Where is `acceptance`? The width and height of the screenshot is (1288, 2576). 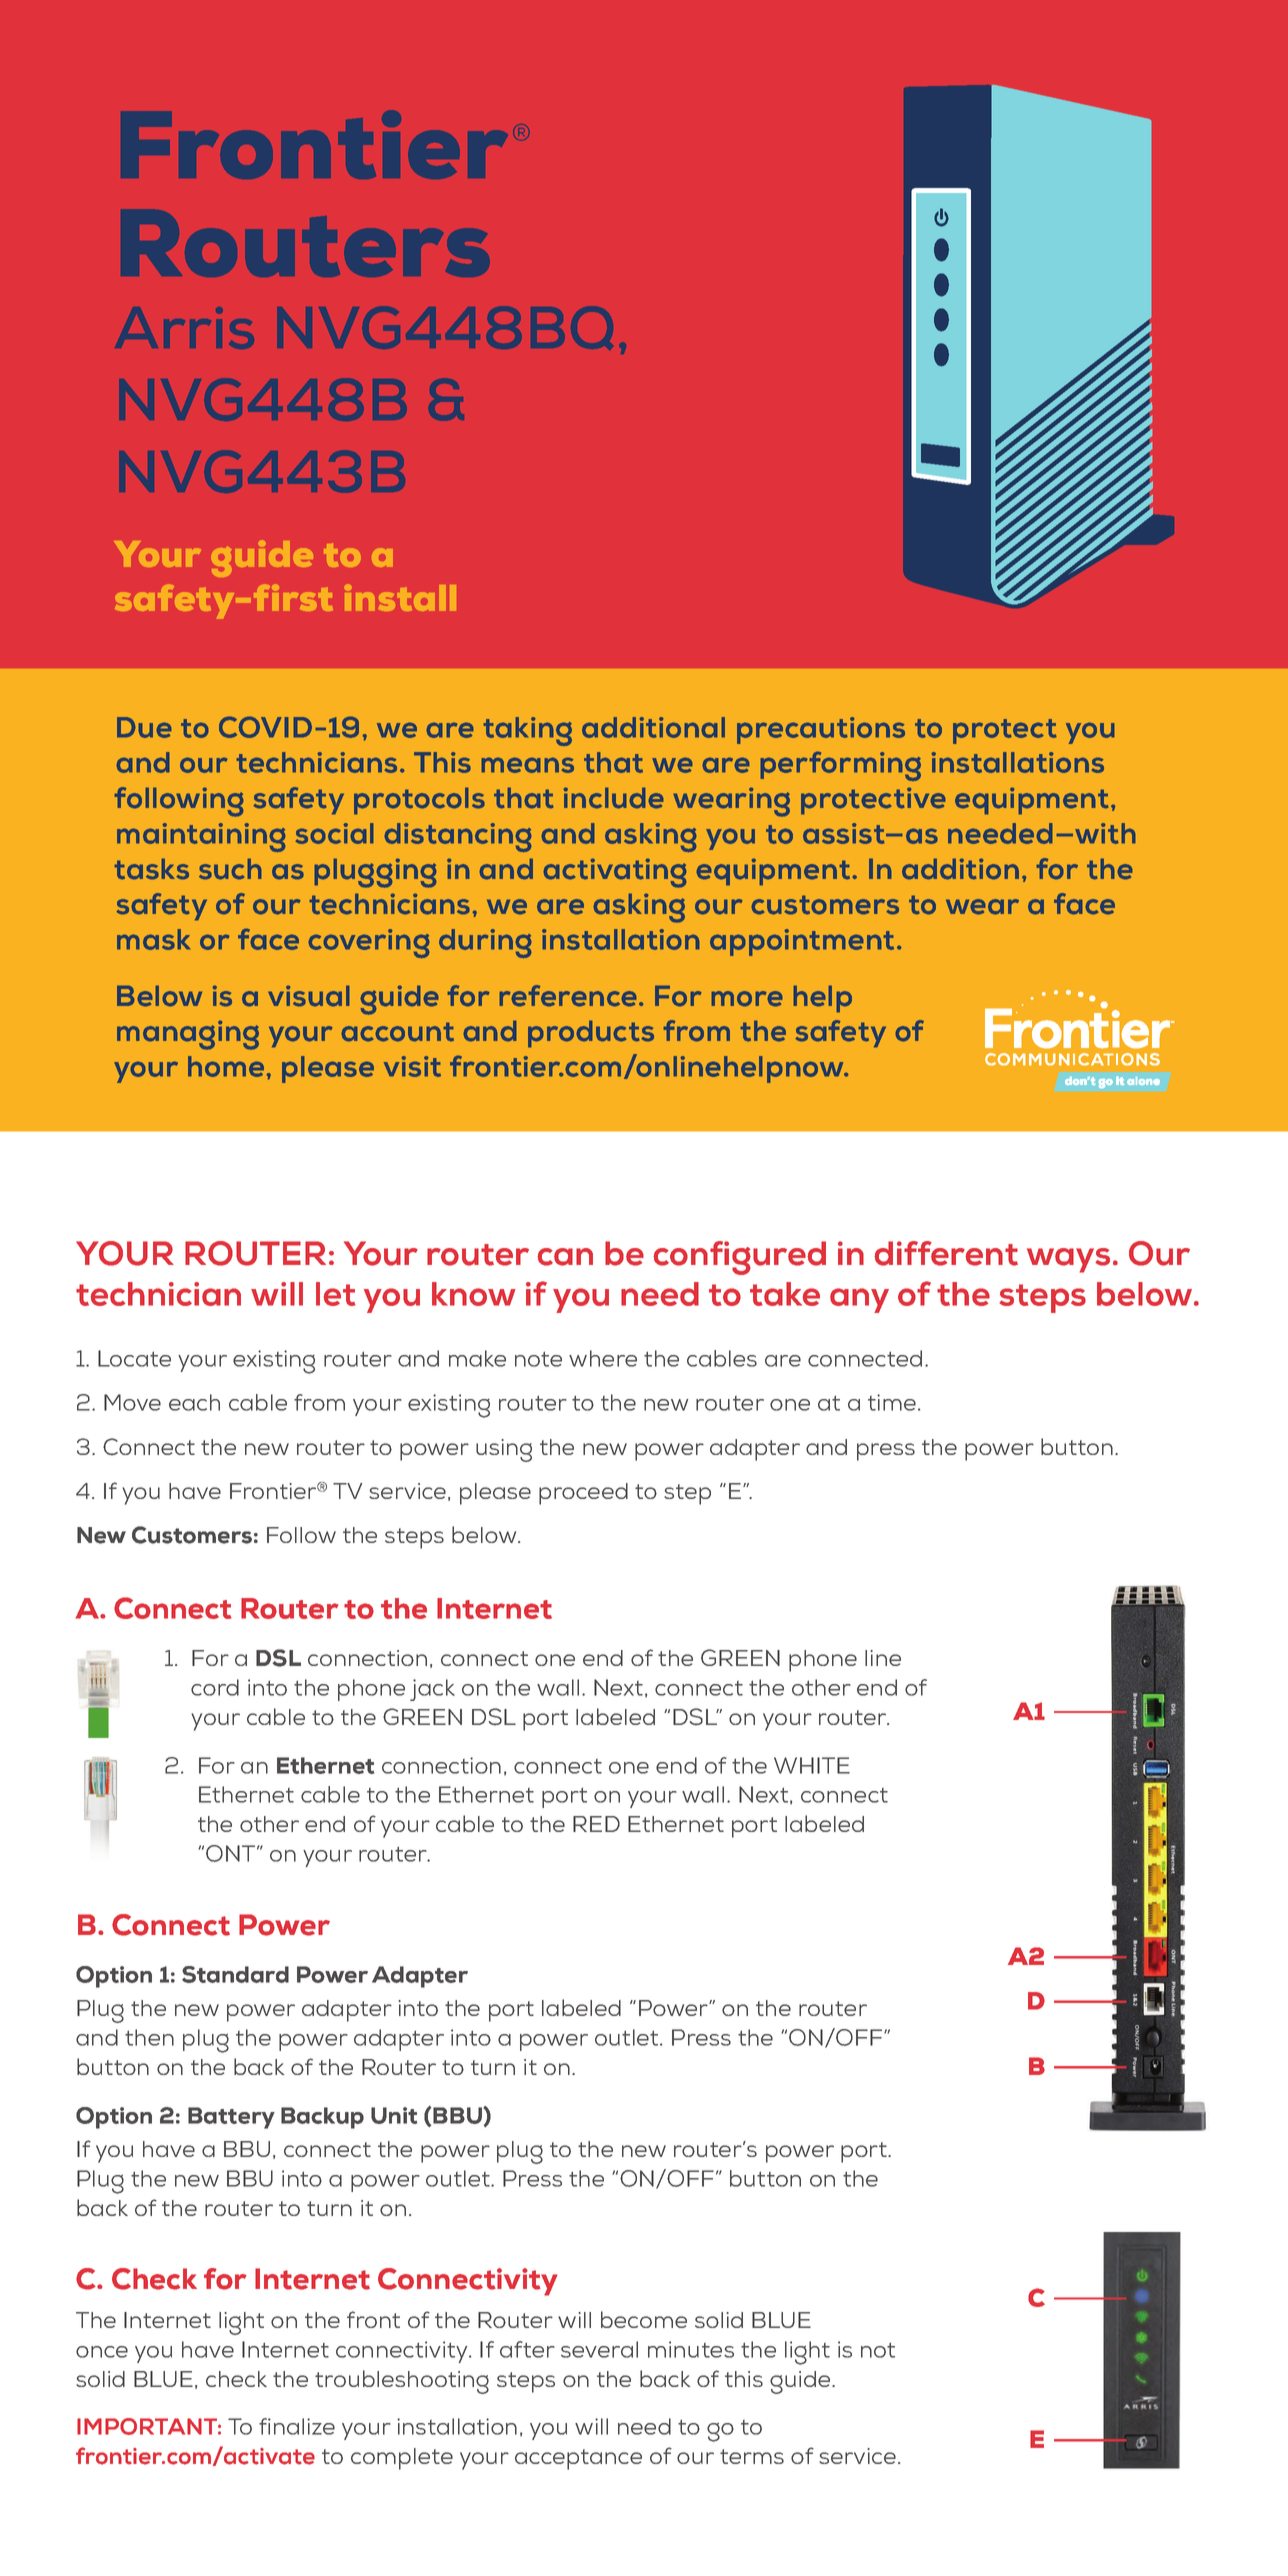 acceptance is located at coordinates (578, 2459).
